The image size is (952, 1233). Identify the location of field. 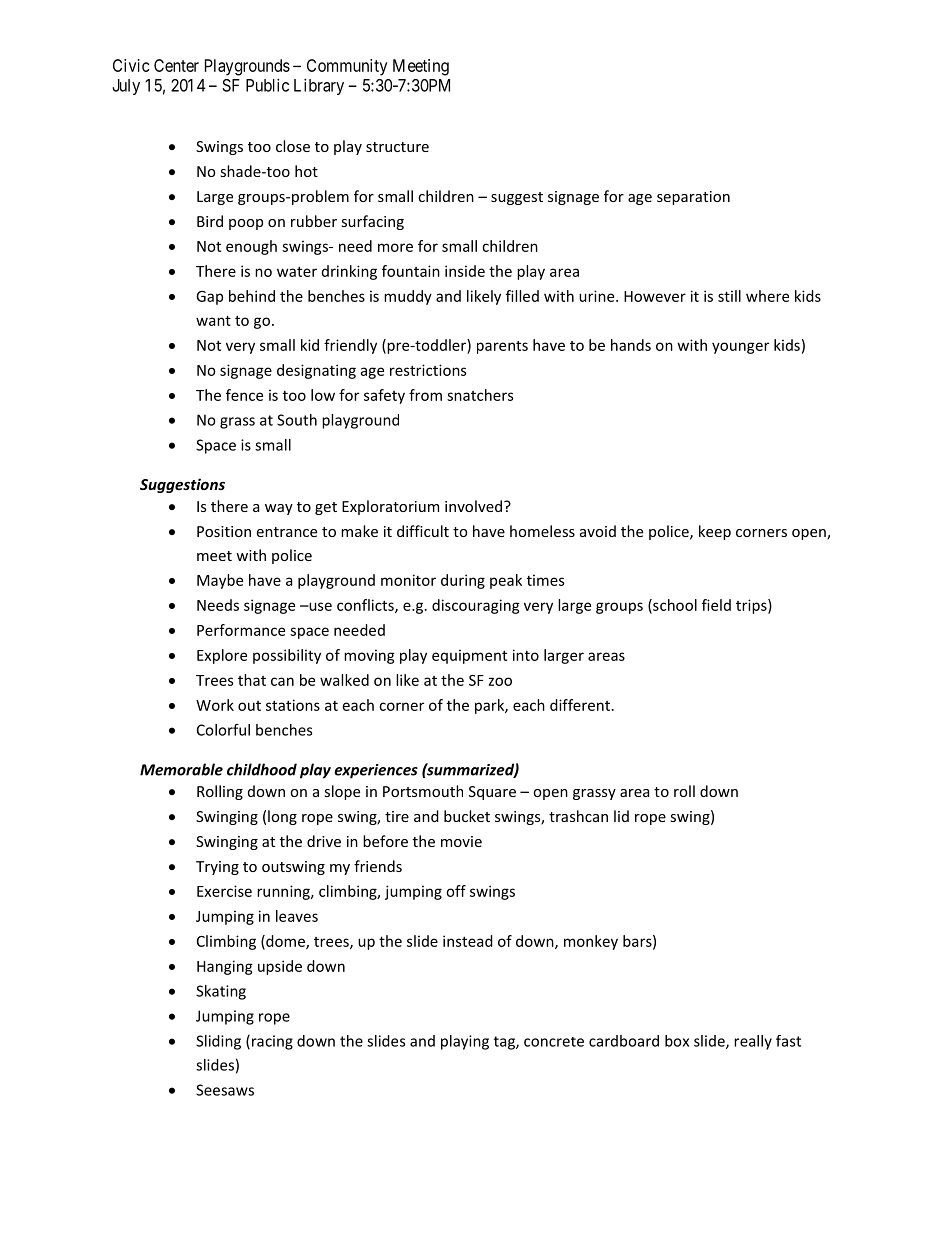
(716, 605).
